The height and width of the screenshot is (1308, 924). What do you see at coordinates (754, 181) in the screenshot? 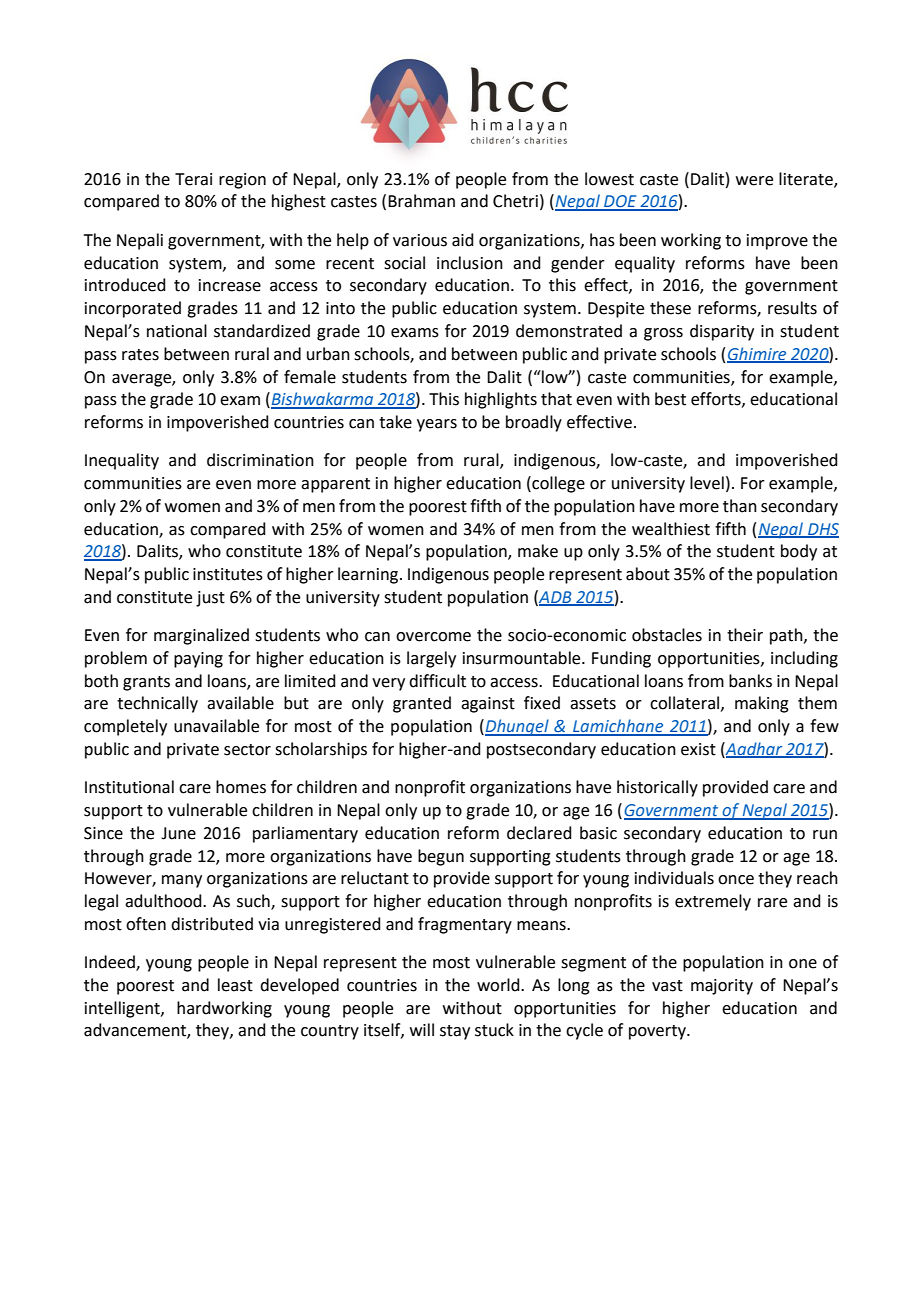
I see `were` at bounding box center [754, 181].
